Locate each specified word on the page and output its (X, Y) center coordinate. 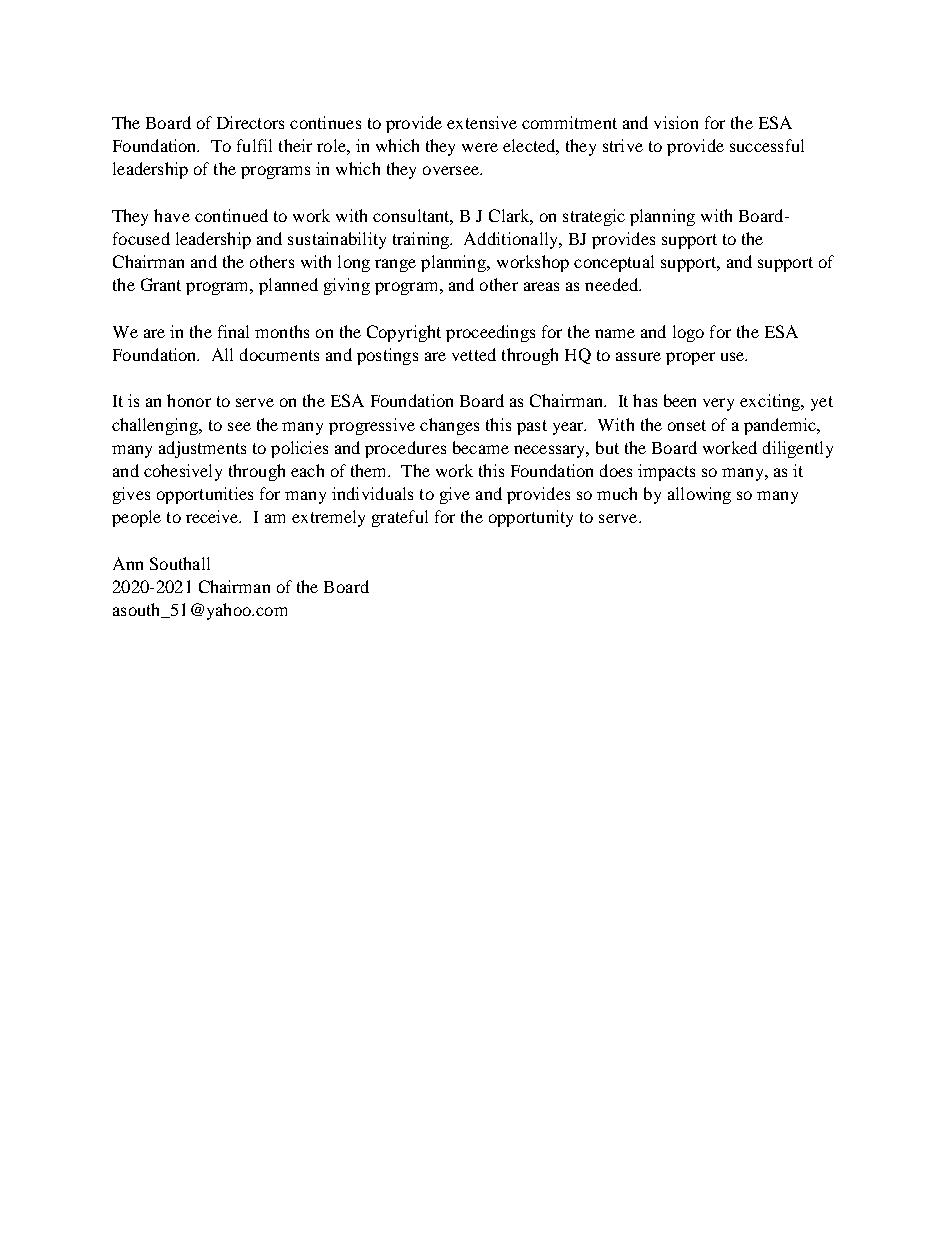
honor (189, 400)
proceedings (490, 333)
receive (213, 516)
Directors (250, 122)
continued (231, 215)
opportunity (531, 518)
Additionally (512, 240)
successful (767, 145)
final (233, 331)
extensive (482, 122)
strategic (594, 217)
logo (688, 333)
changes (449, 426)
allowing (699, 495)
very (718, 404)
